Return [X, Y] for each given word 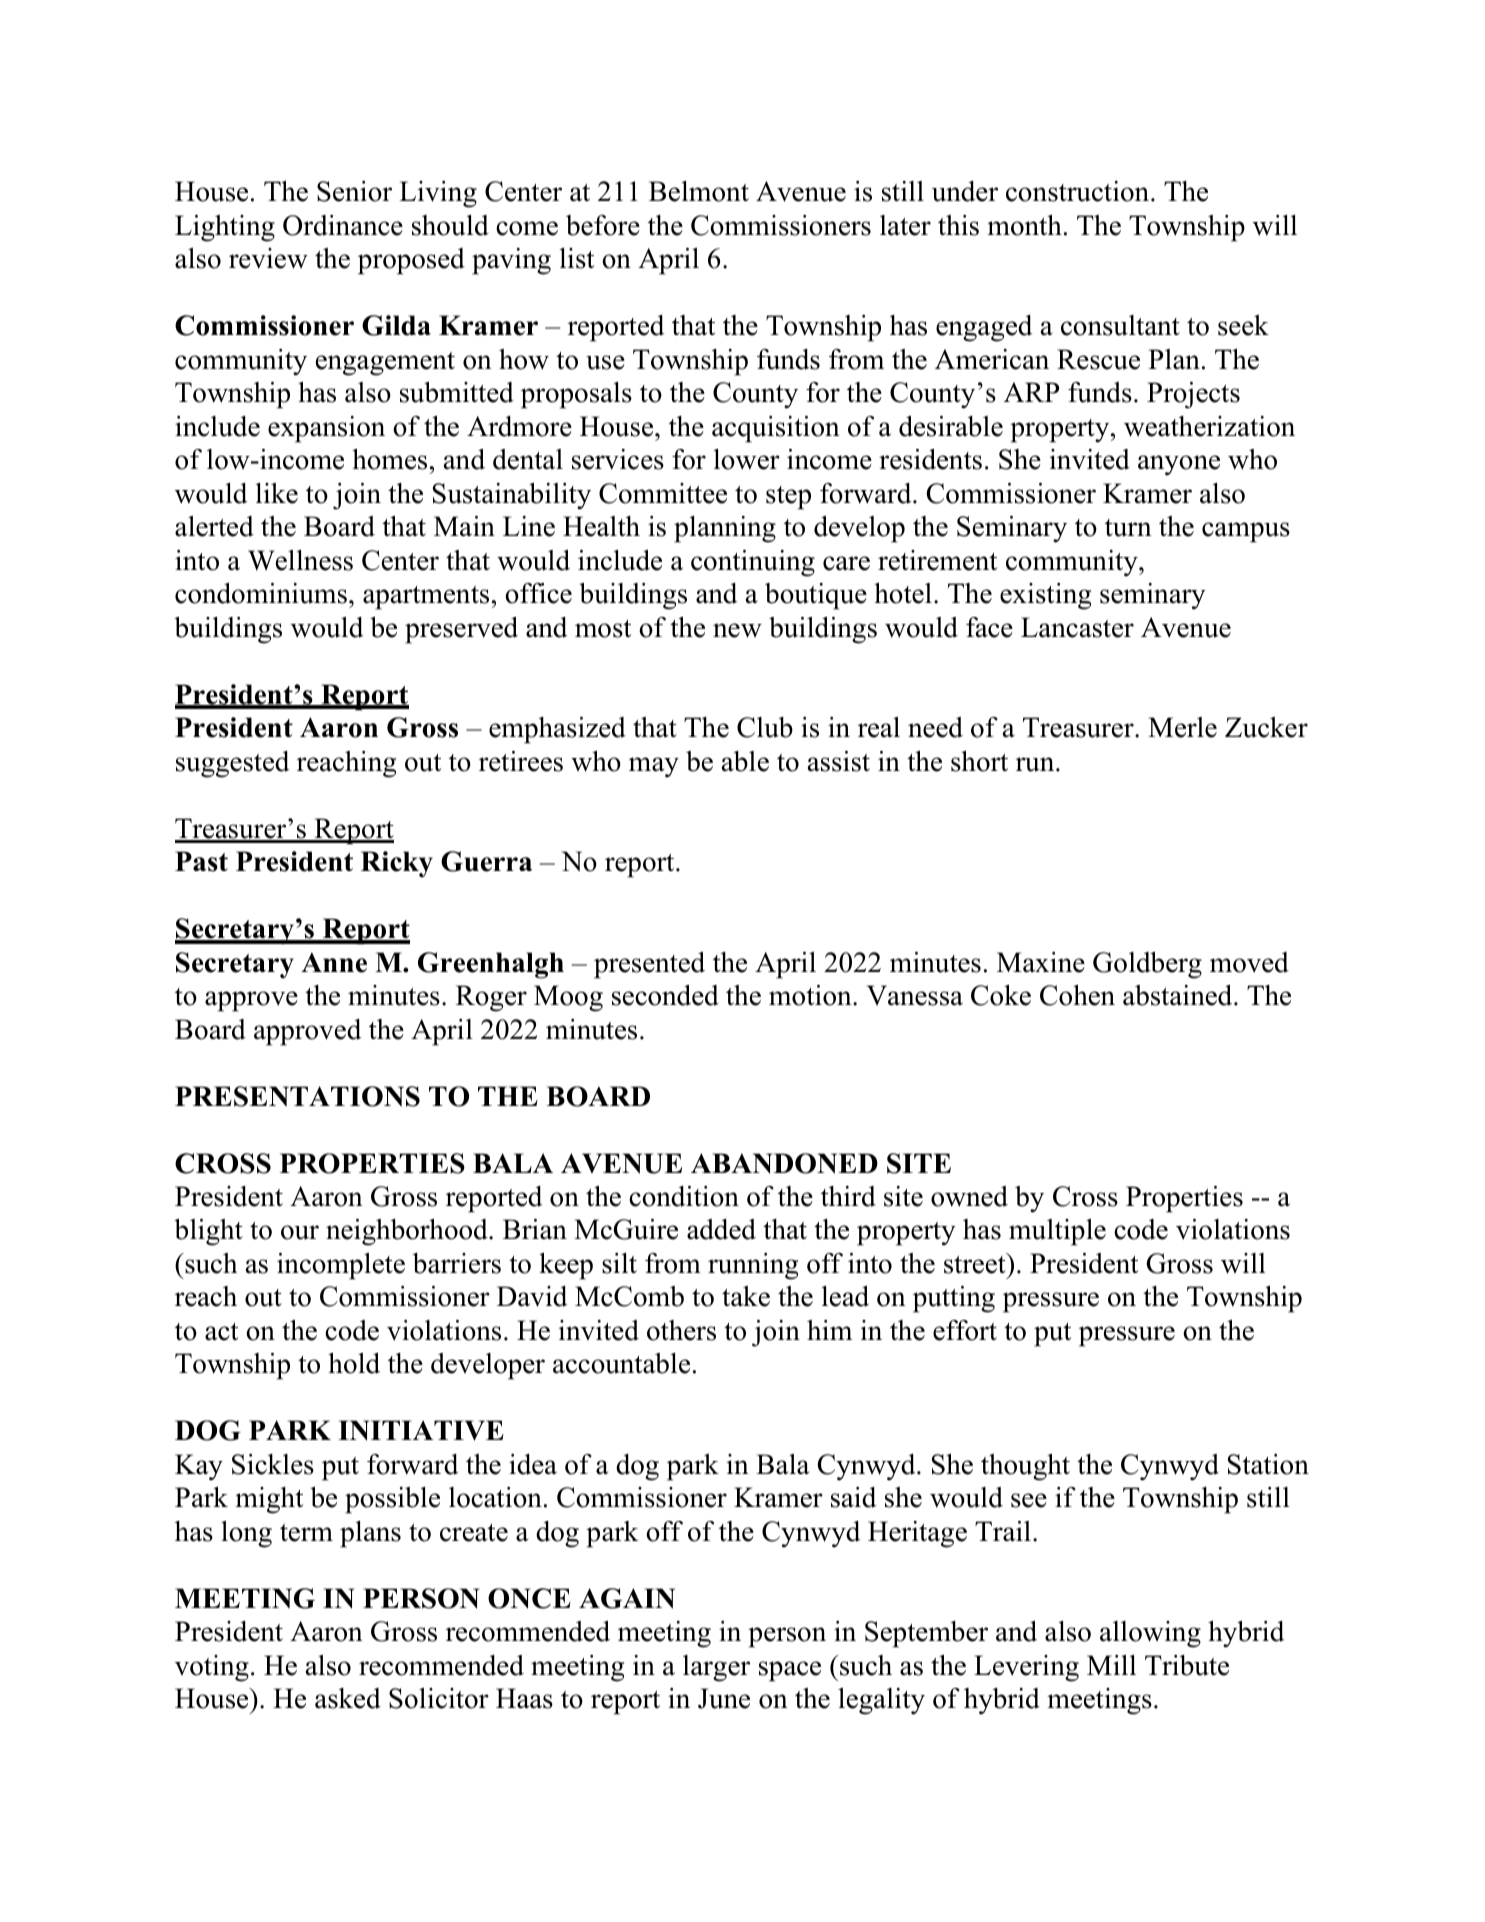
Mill [1111, 1665]
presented [649, 965]
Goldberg [1147, 965]
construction [1079, 191]
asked [348, 1698]
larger [716, 1668]
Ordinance [343, 225]
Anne [334, 962]
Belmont [699, 191]
